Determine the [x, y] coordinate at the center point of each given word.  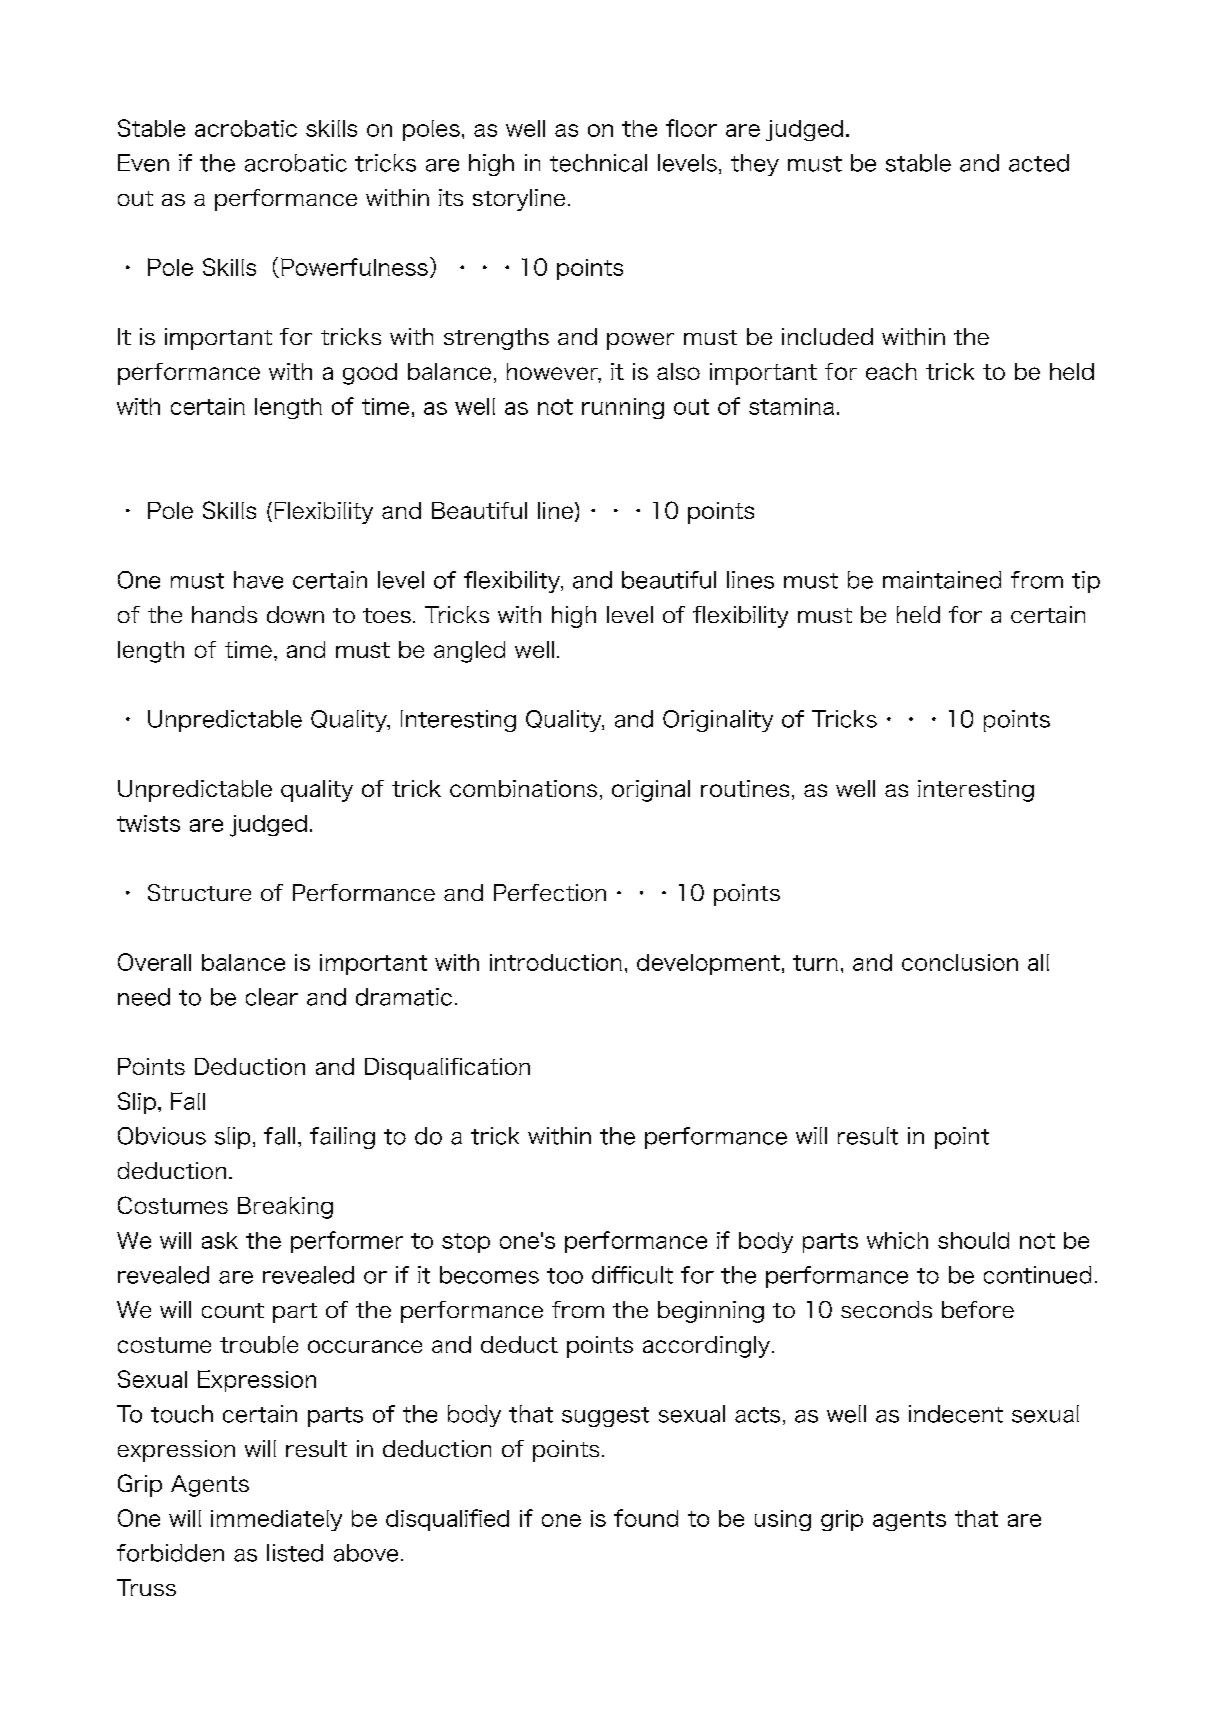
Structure [199, 892]
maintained [942, 580]
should [973, 1240]
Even [143, 163]
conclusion [960, 962]
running [623, 408]
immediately [276, 1520]
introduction [556, 962]
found [646, 1518]
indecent [956, 1414]
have [258, 580]
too [565, 1276]
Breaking [285, 1208]
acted [1039, 163]
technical [598, 163]
